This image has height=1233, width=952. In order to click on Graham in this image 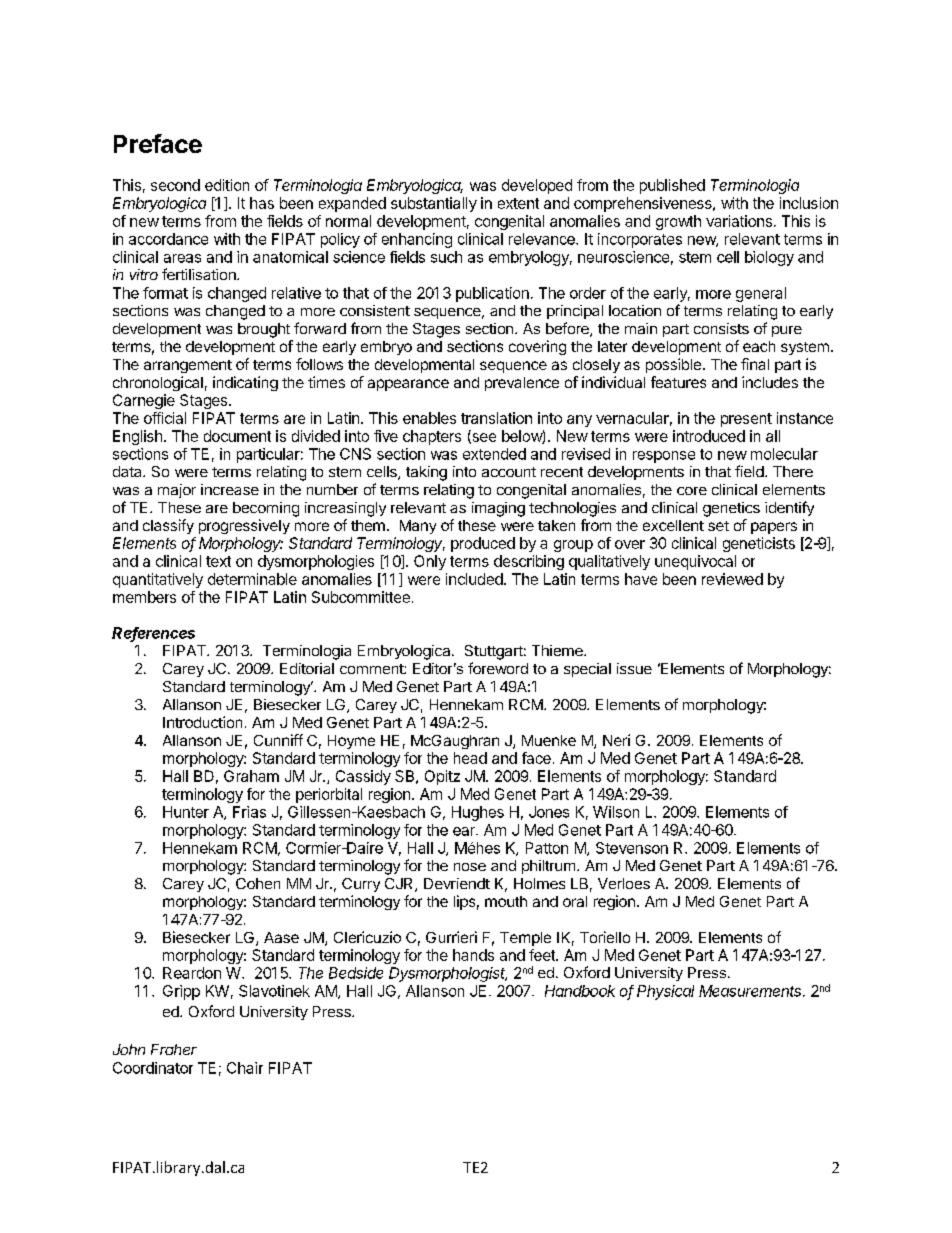, I will do `click(251, 776)`.
